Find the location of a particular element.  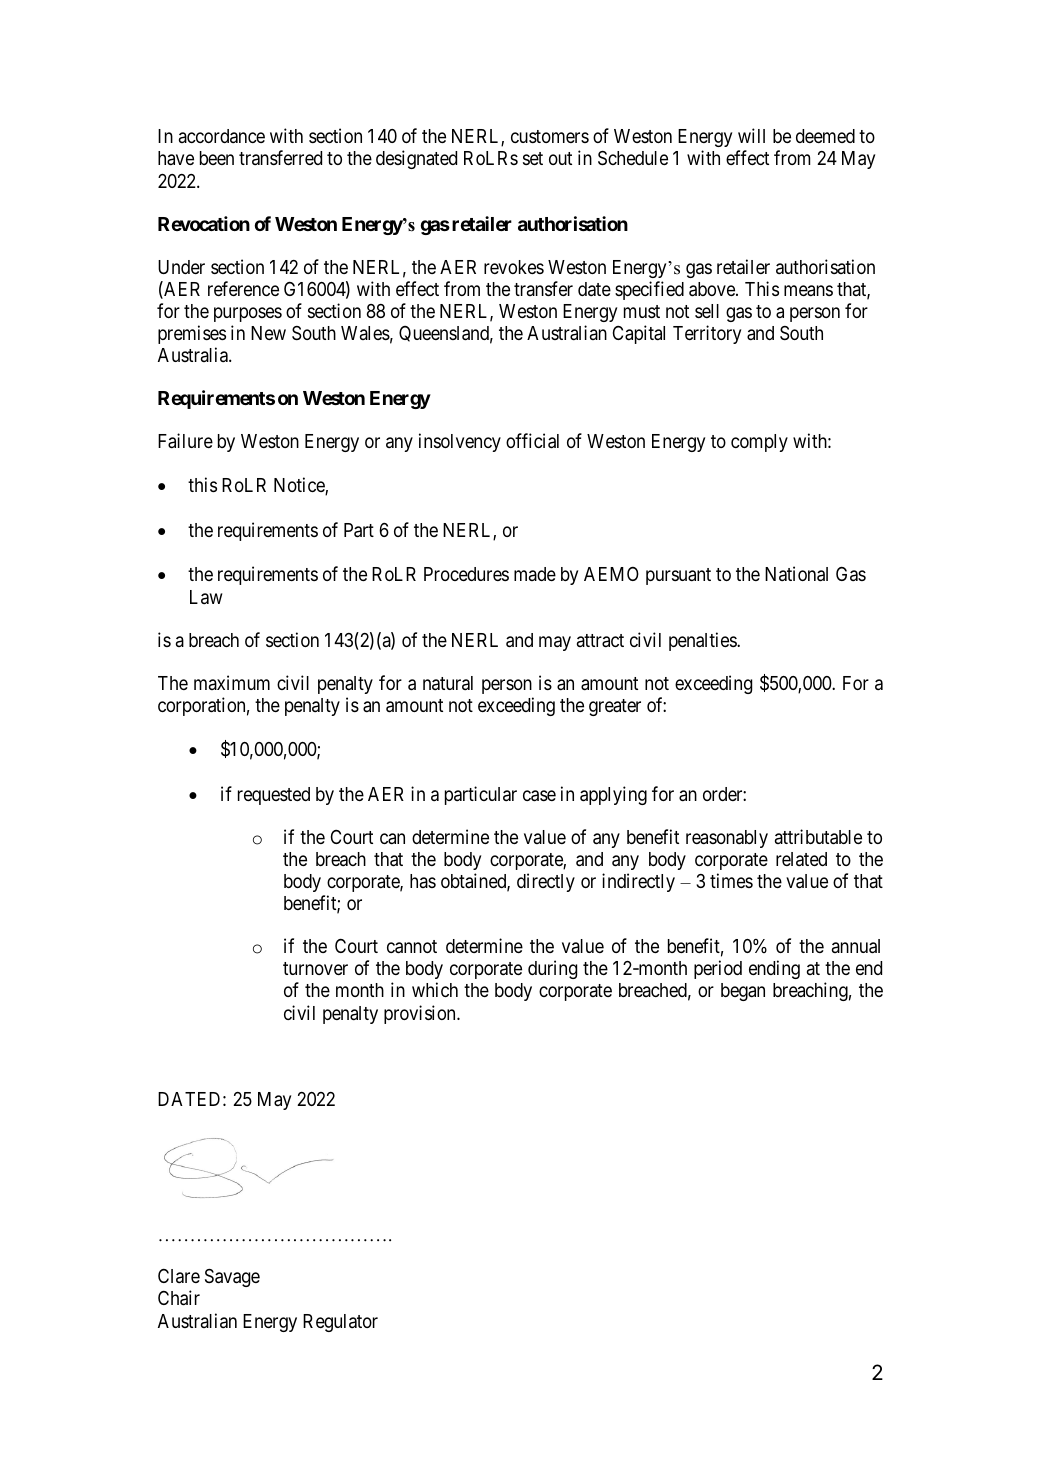

will is located at coordinates (751, 135).
